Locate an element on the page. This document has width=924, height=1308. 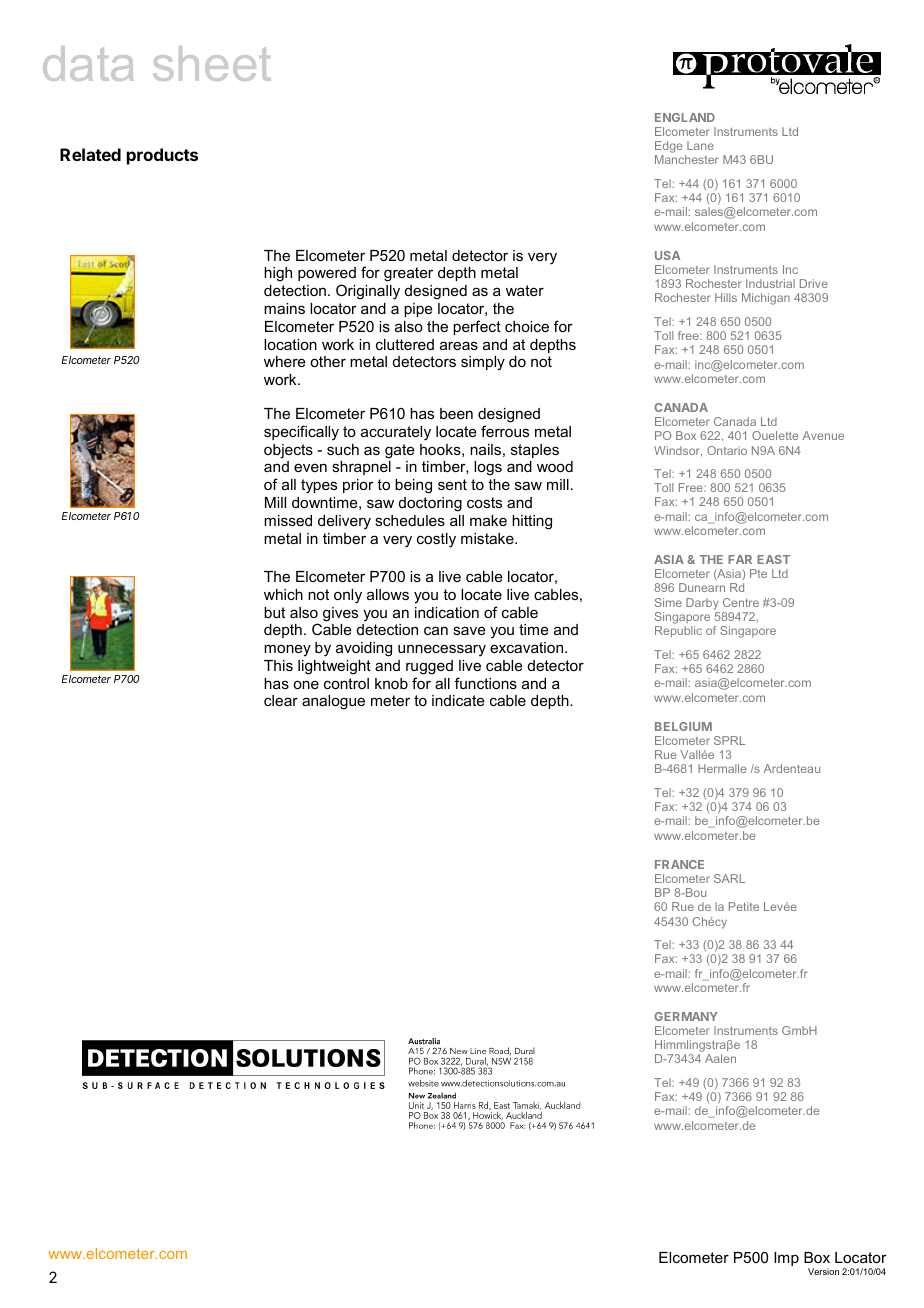
ENGLAND is located at coordinates (685, 117).
